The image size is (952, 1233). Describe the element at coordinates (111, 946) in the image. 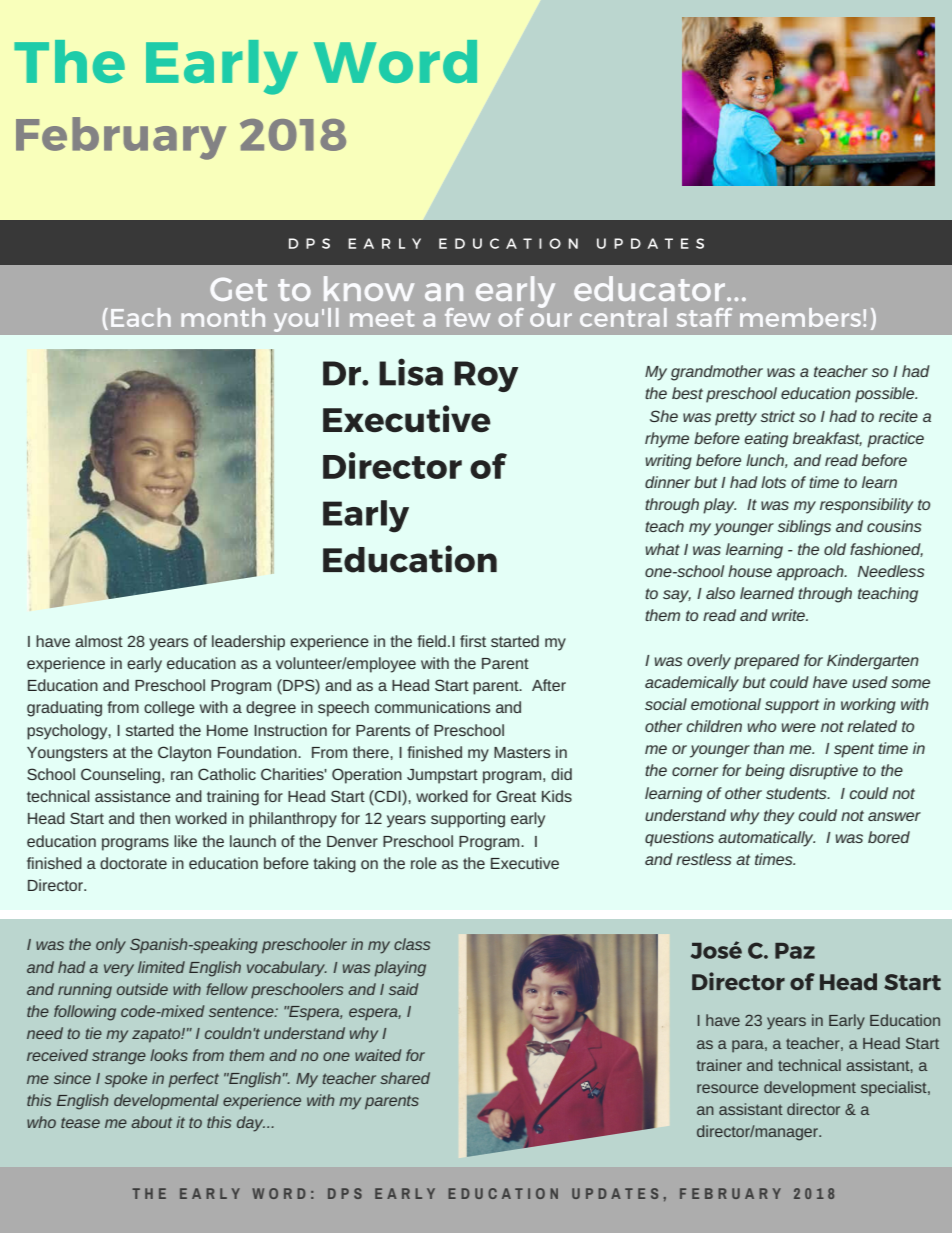

I see `only` at that location.
